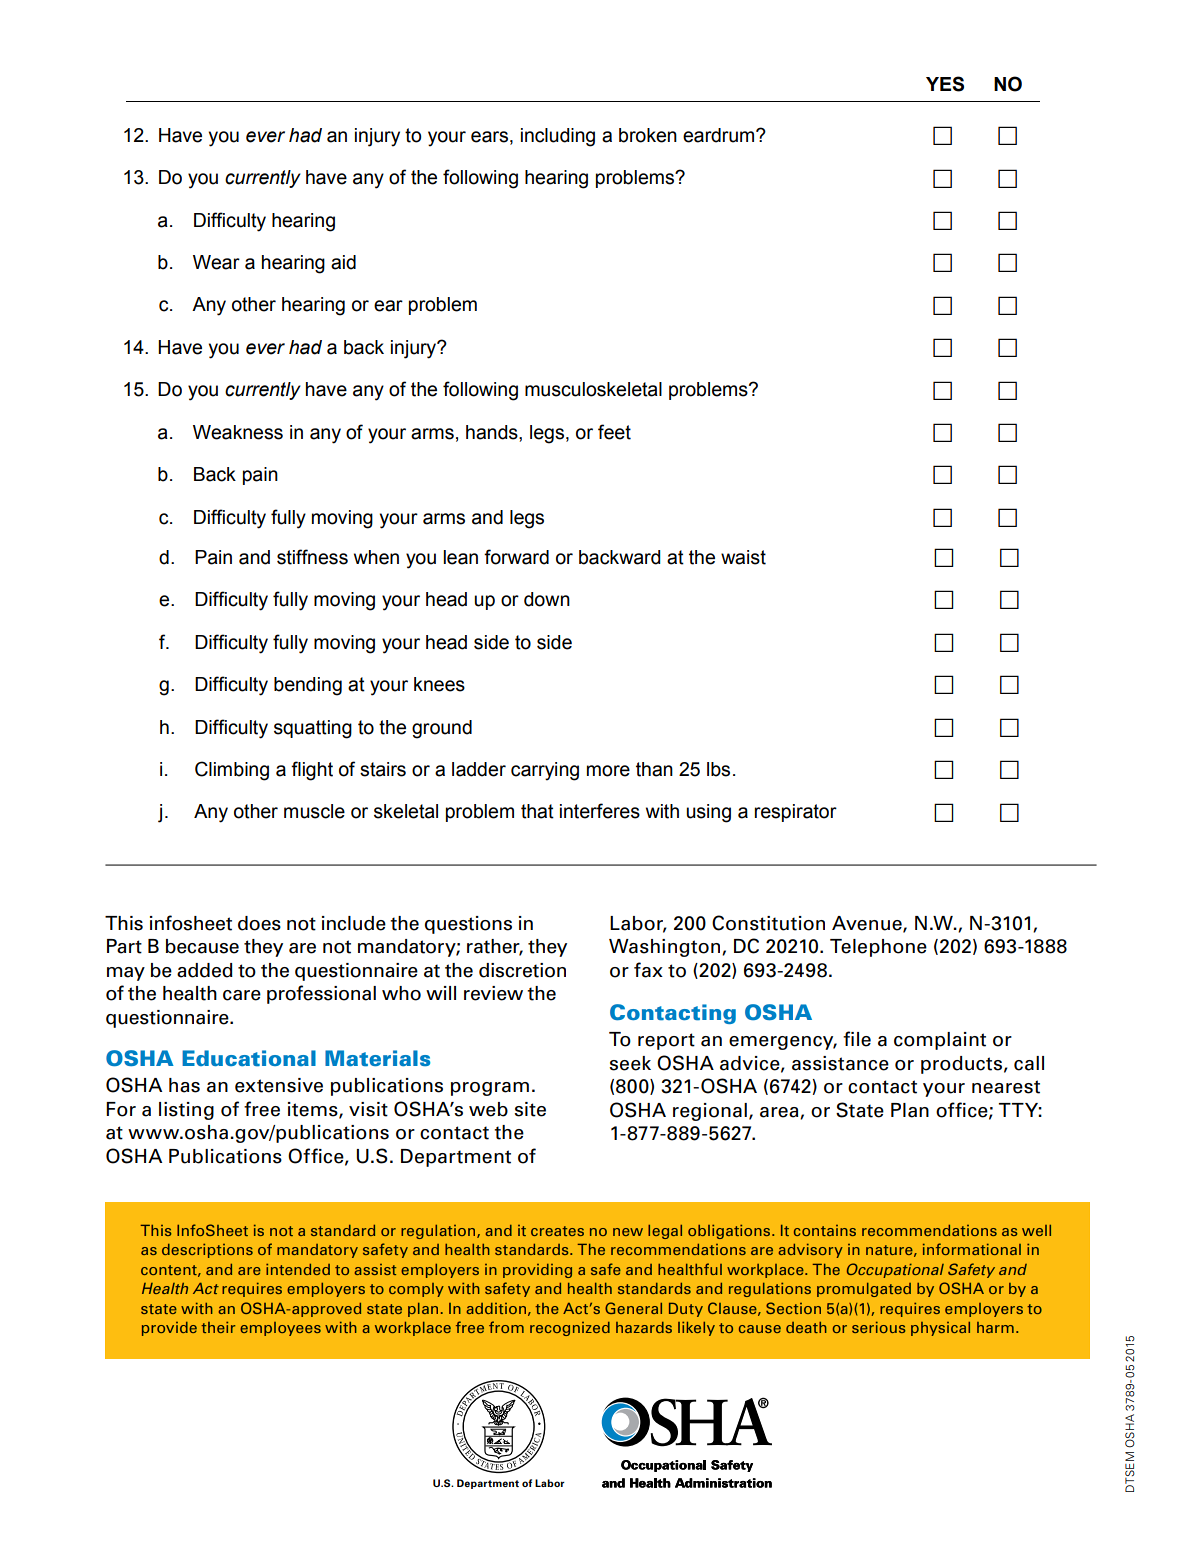 This screenshot has height=1547, width=1195. I want to click on including, so click(558, 137).
